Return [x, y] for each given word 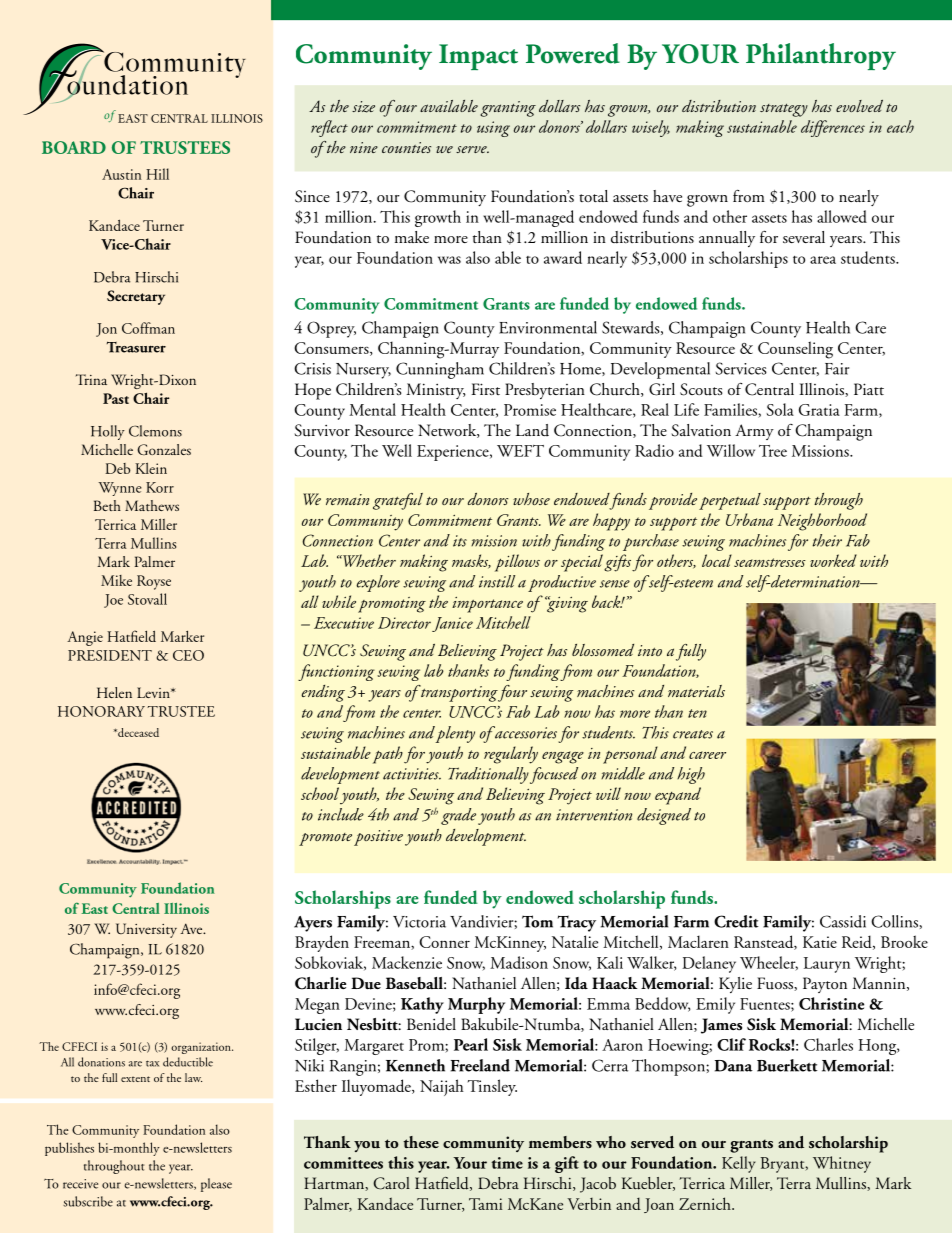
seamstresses [770, 562]
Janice [452, 624]
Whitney [842, 1164]
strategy [784, 110]
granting [508, 109]
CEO [188, 655]
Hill [157, 174]
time [507, 1163]
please [216, 1185]
